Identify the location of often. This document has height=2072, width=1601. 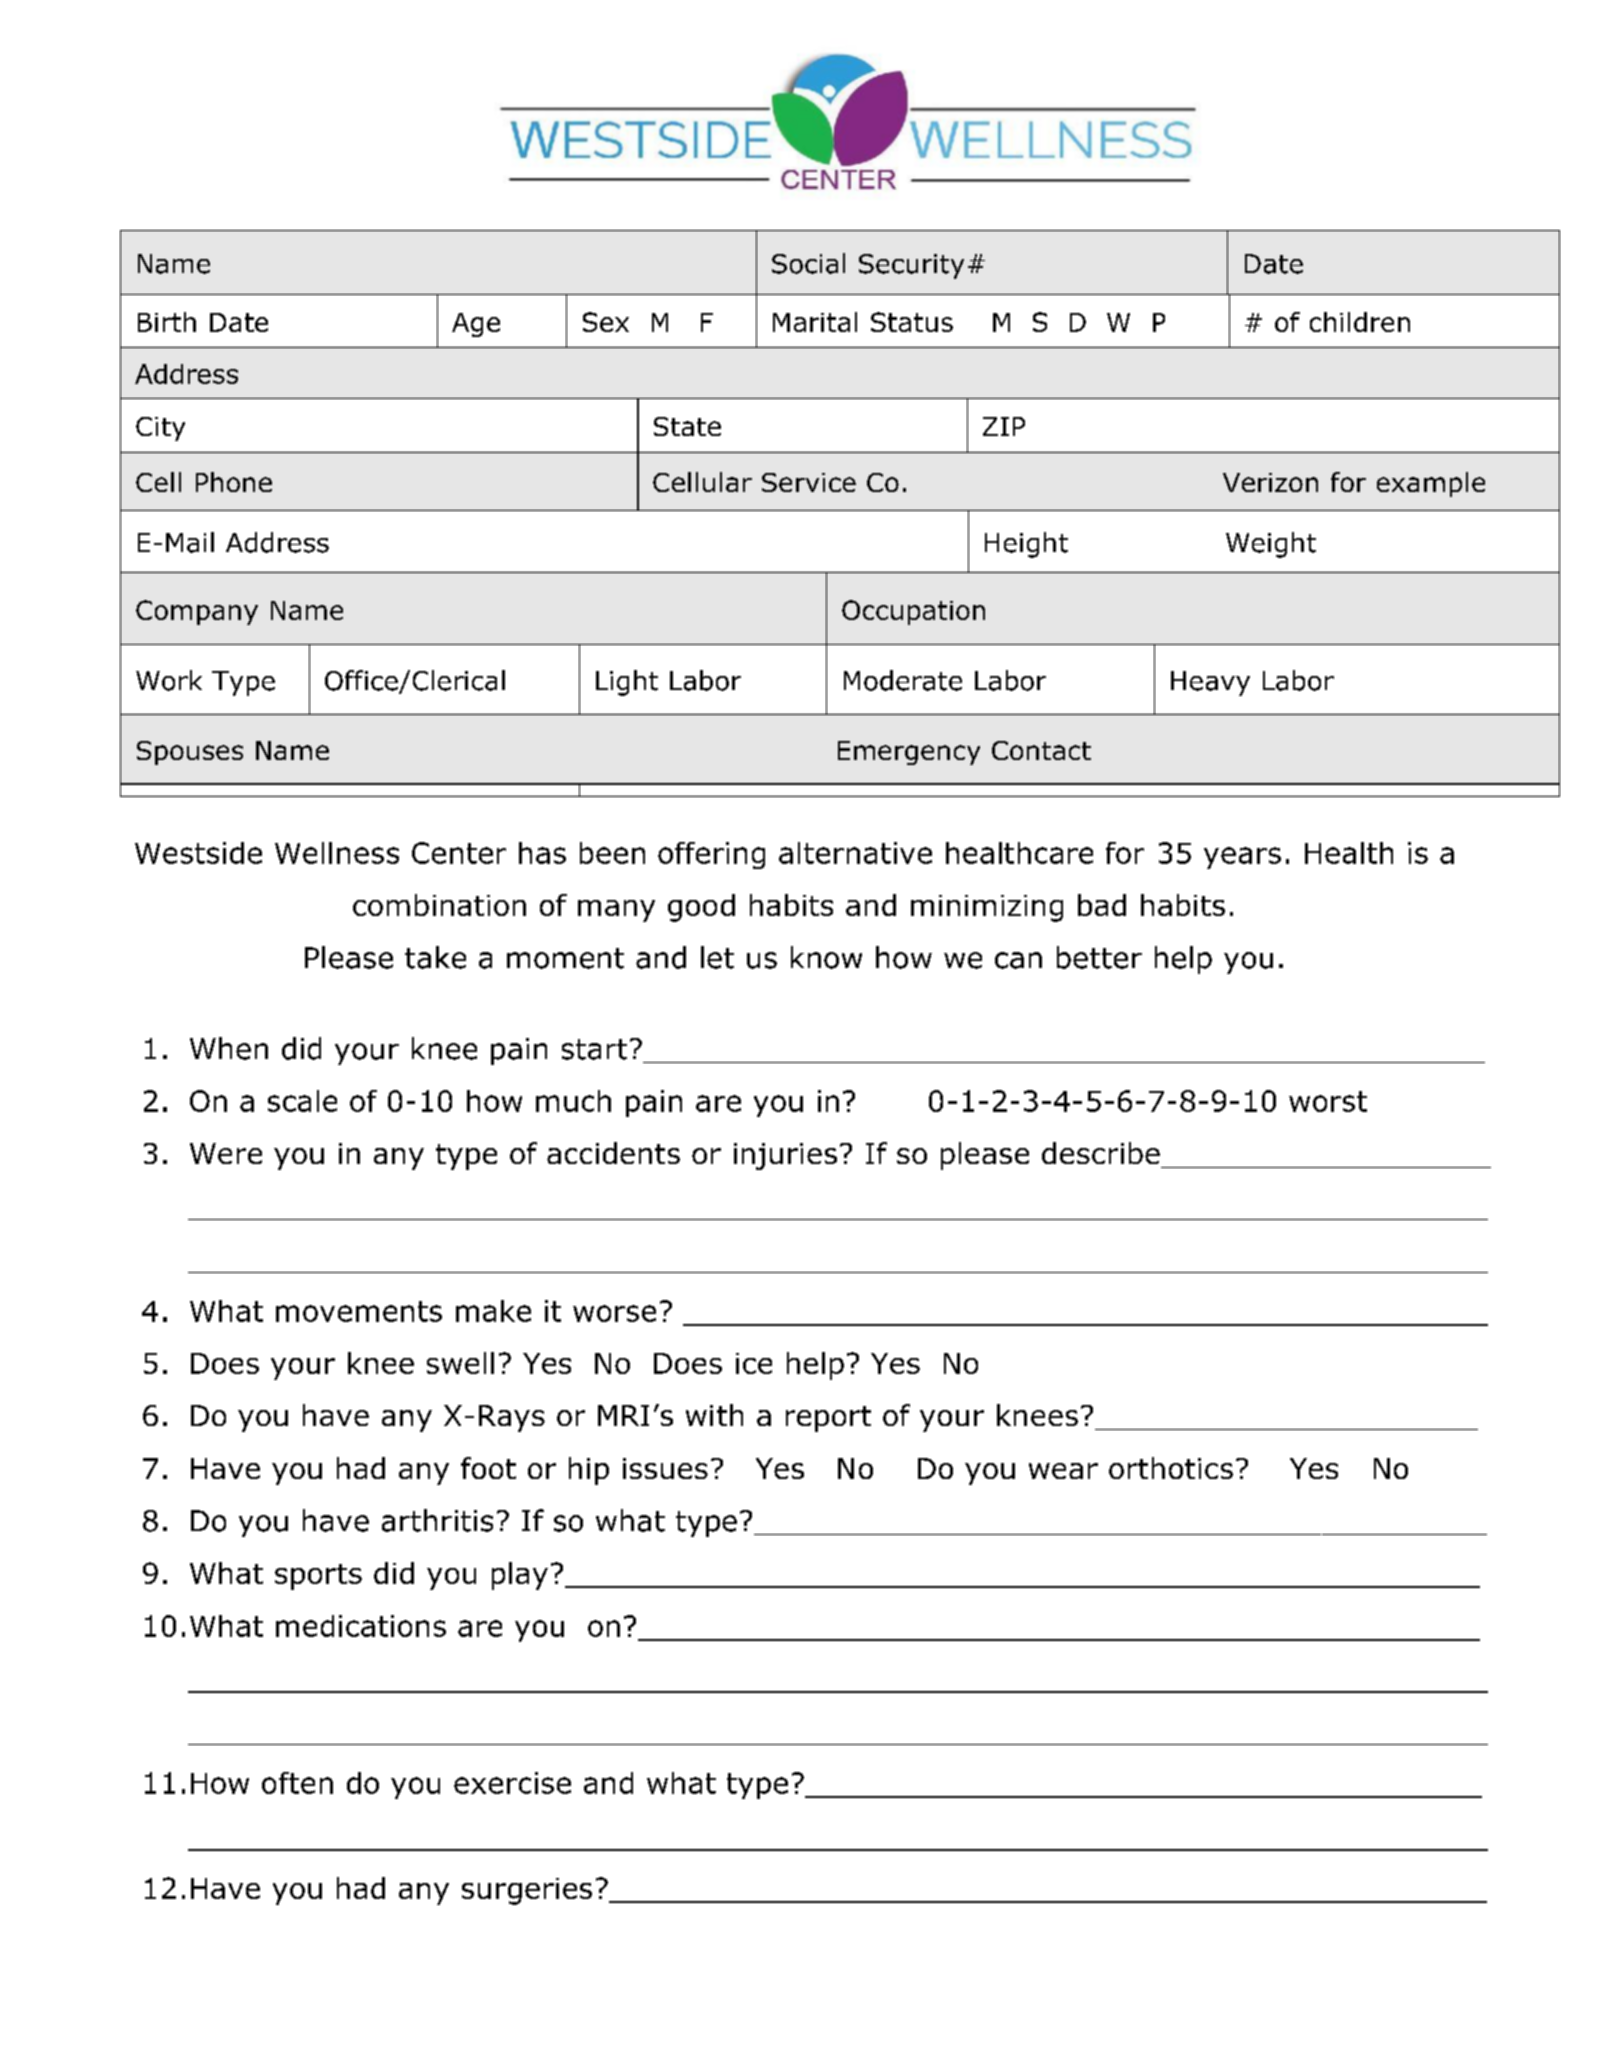
(297, 1783).
